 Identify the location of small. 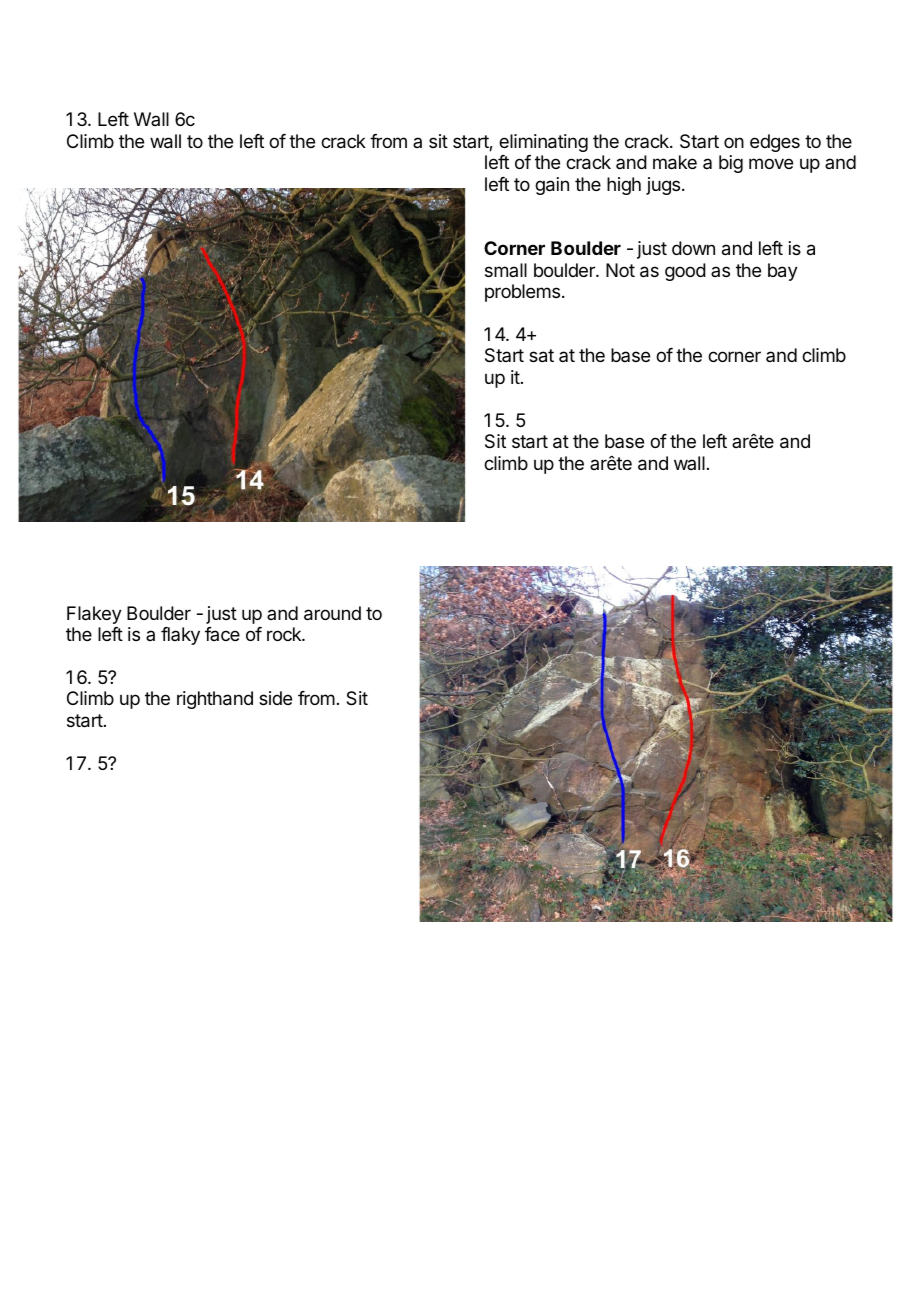
(506, 270).
